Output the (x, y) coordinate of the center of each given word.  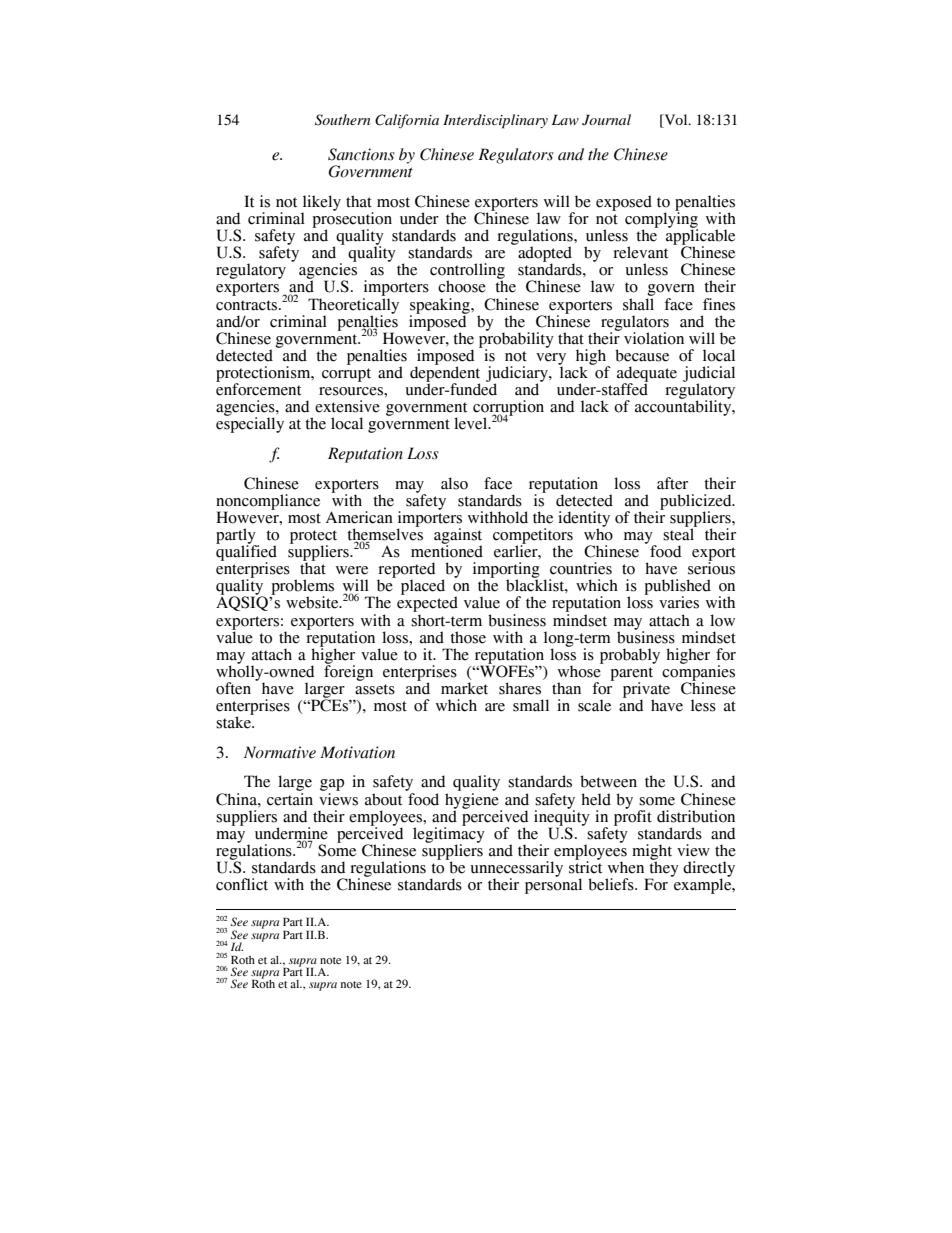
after (672, 483)
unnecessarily (517, 870)
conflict (242, 884)
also (454, 483)
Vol (676, 119)
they (663, 869)
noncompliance (268, 503)
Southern (342, 120)
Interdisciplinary (495, 121)
